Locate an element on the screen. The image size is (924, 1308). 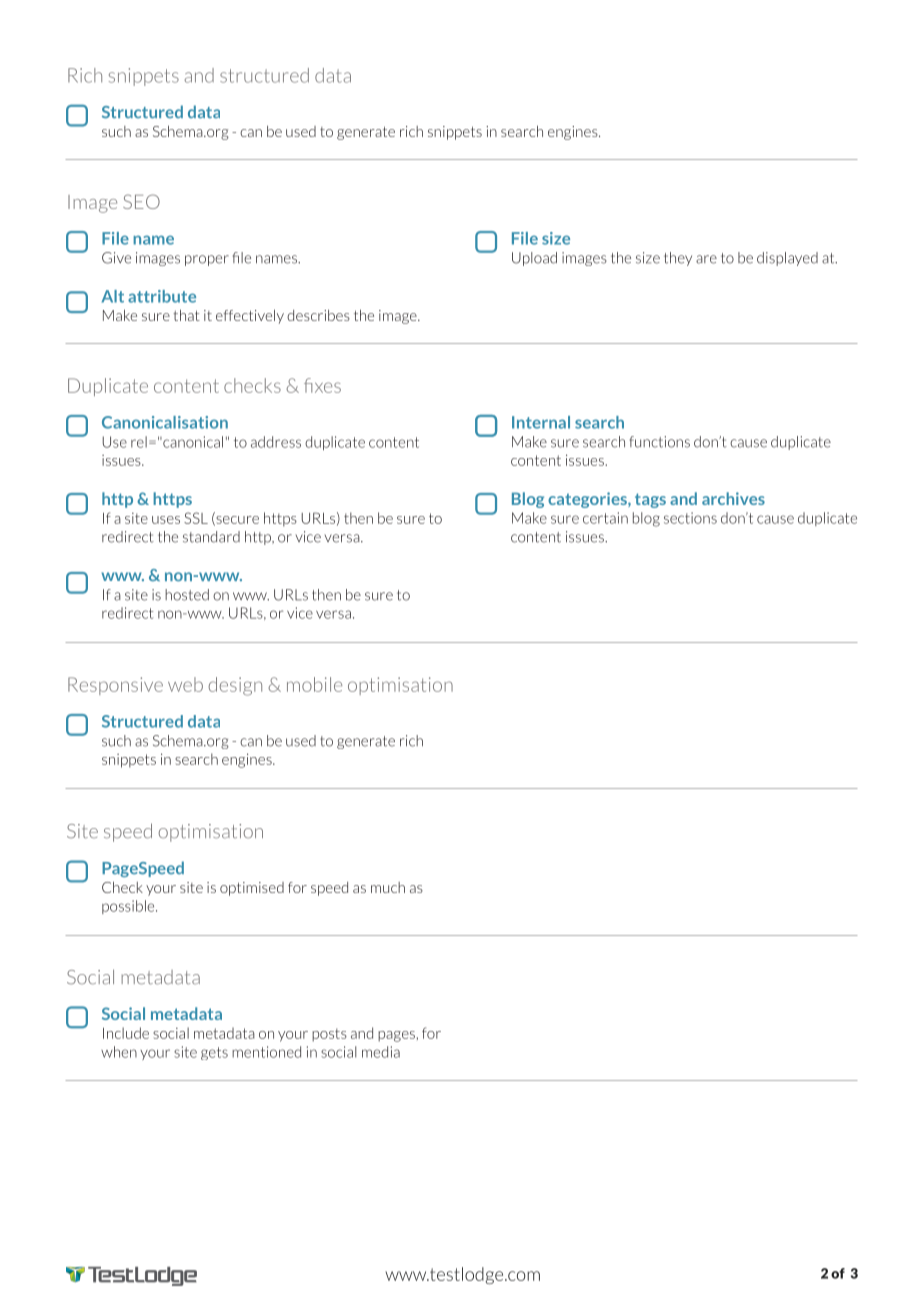
are is located at coordinates (706, 259).
